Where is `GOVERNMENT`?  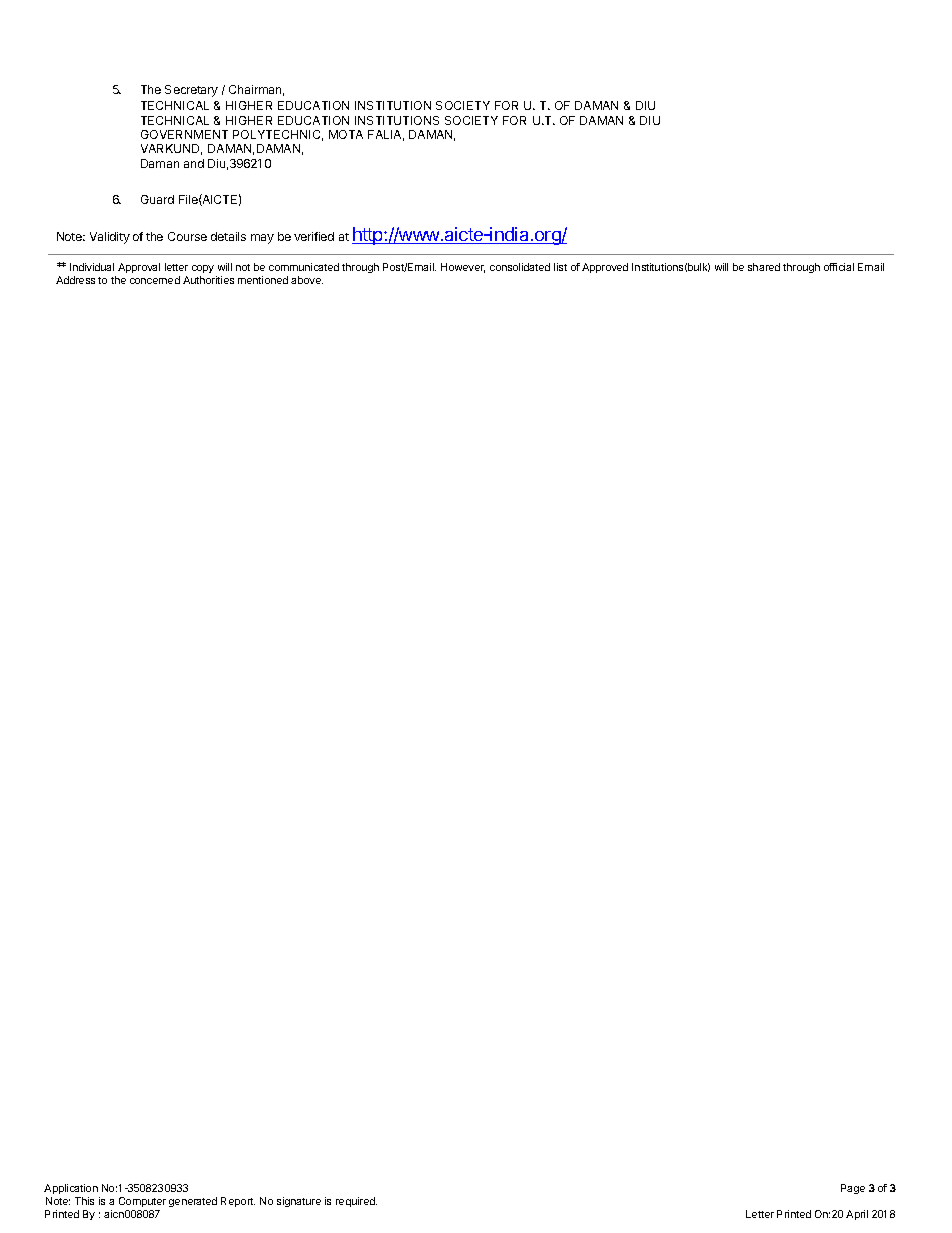
GOVERNMENT is located at coordinates (184, 134).
